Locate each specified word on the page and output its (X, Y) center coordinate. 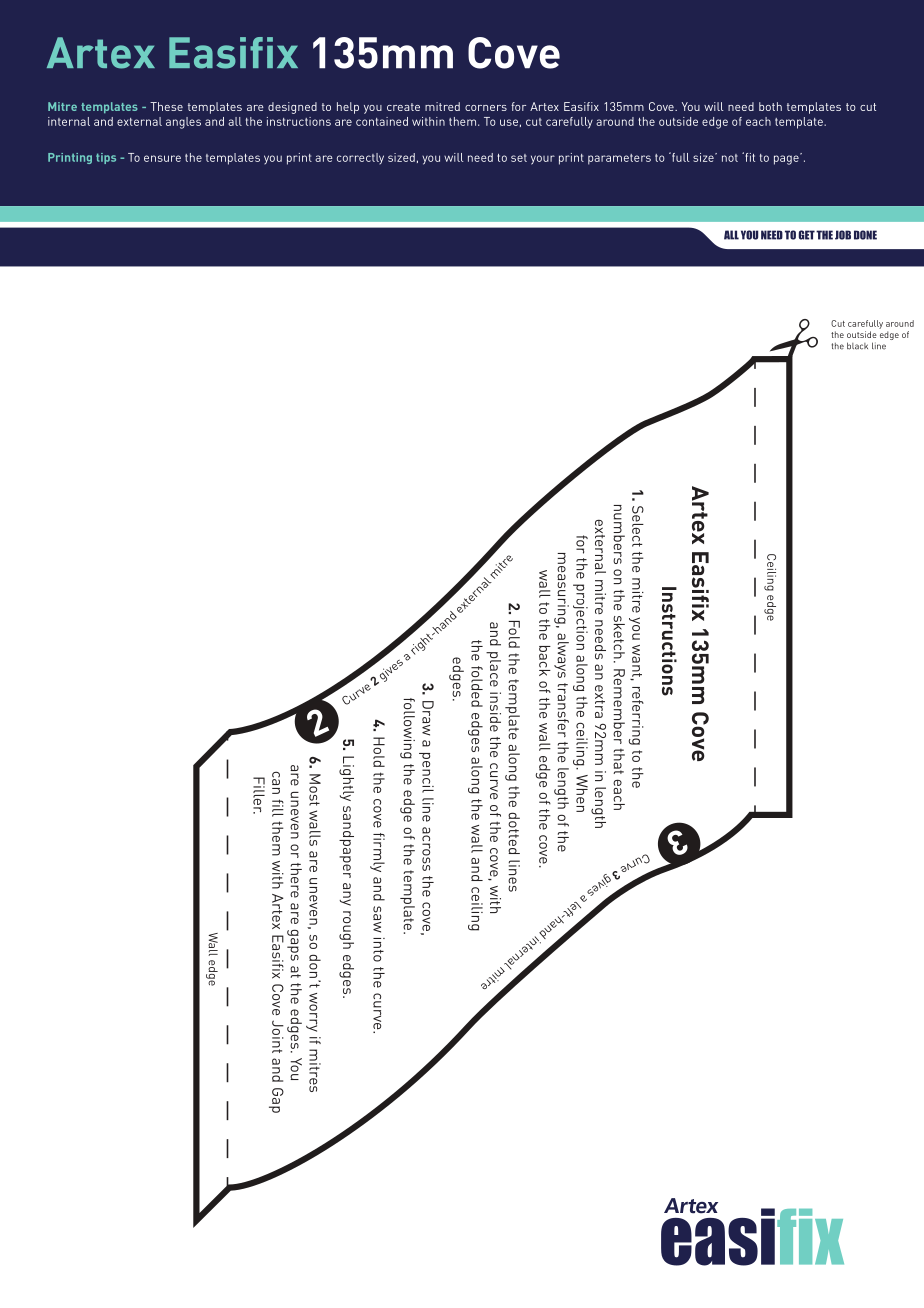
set (519, 158)
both (770, 106)
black (857, 346)
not (730, 158)
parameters (619, 159)
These (166, 106)
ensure (162, 158)
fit (749, 157)
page (787, 159)
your (543, 160)
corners (486, 108)
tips (106, 158)
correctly (360, 158)
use (509, 122)
